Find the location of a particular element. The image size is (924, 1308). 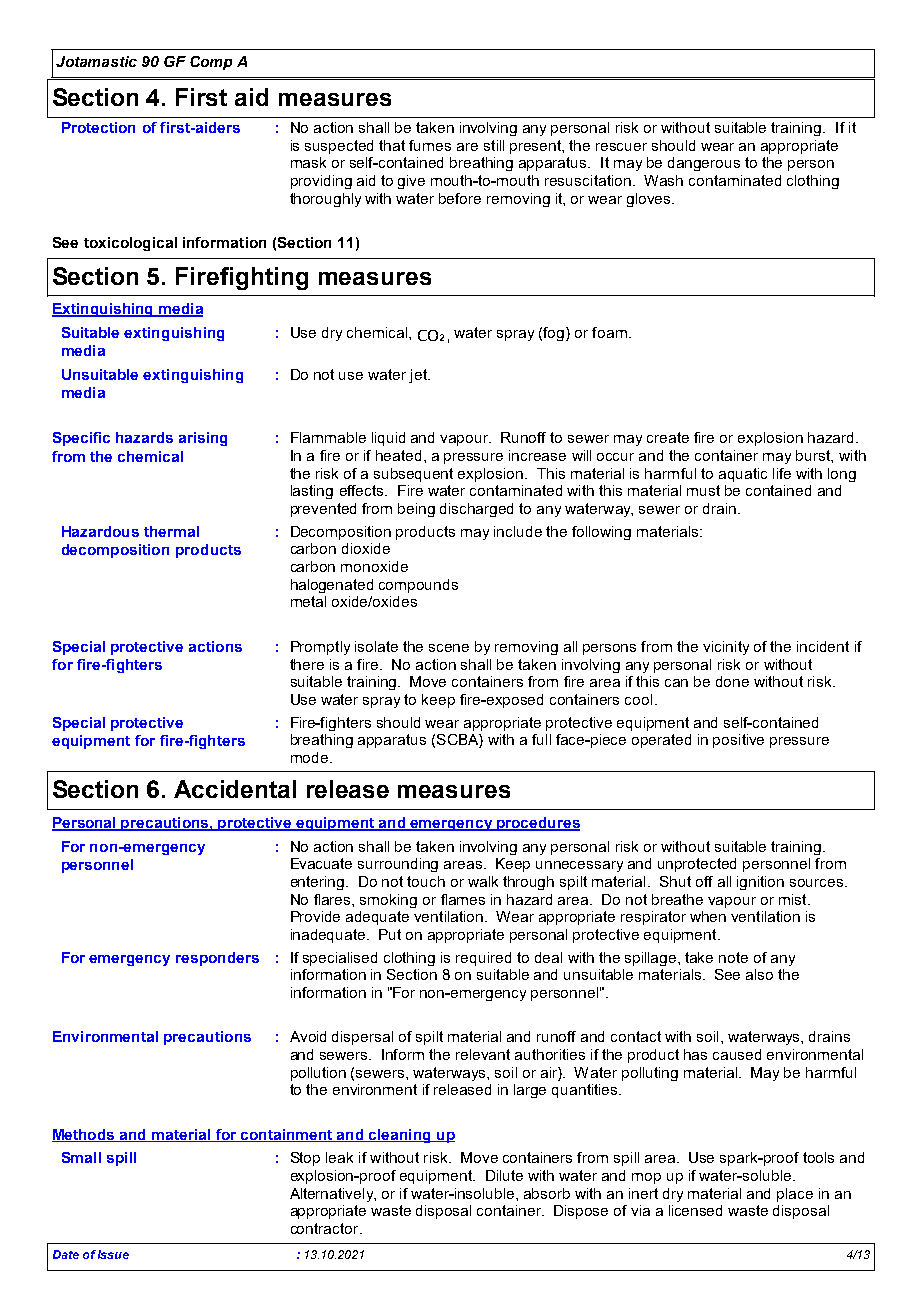

there is located at coordinates (307, 664).
